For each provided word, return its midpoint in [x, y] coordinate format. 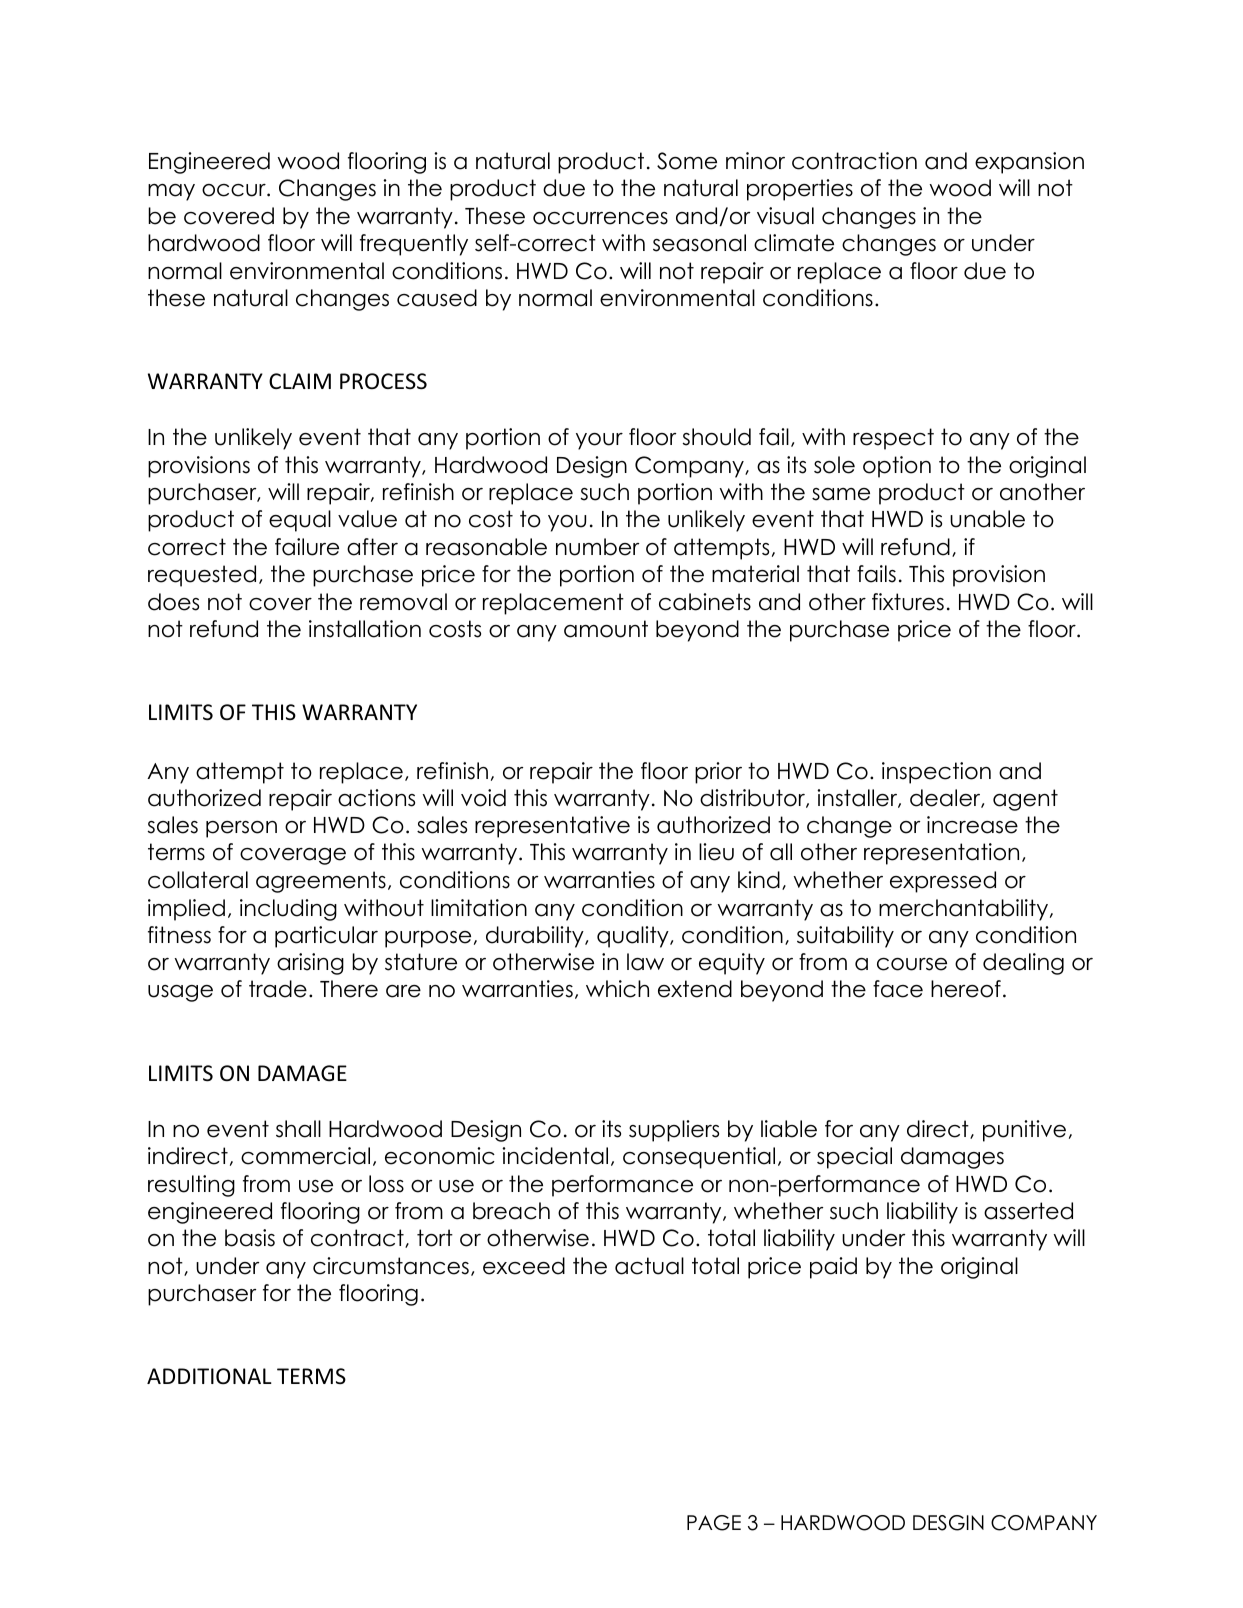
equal [300, 521]
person [241, 829]
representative [552, 827]
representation [941, 854]
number [597, 547]
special [854, 1158]
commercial [305, 1156]
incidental [555, 1156]
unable [987, 519]
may [171, 192]
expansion [1029, 163]
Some [687, 161]
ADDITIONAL [209, 1376]
